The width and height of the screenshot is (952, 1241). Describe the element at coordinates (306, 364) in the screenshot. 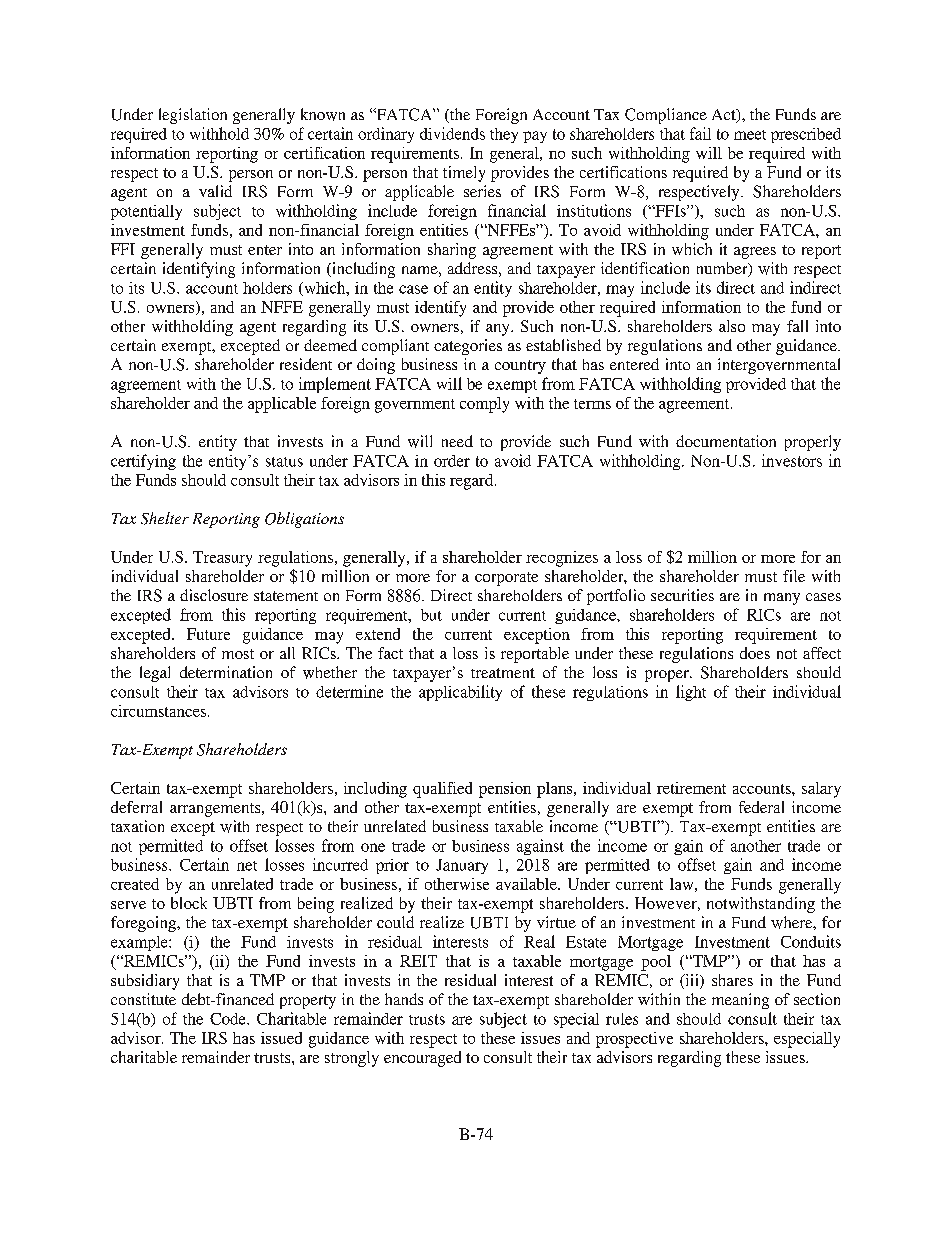

I see `resident` at that location.
